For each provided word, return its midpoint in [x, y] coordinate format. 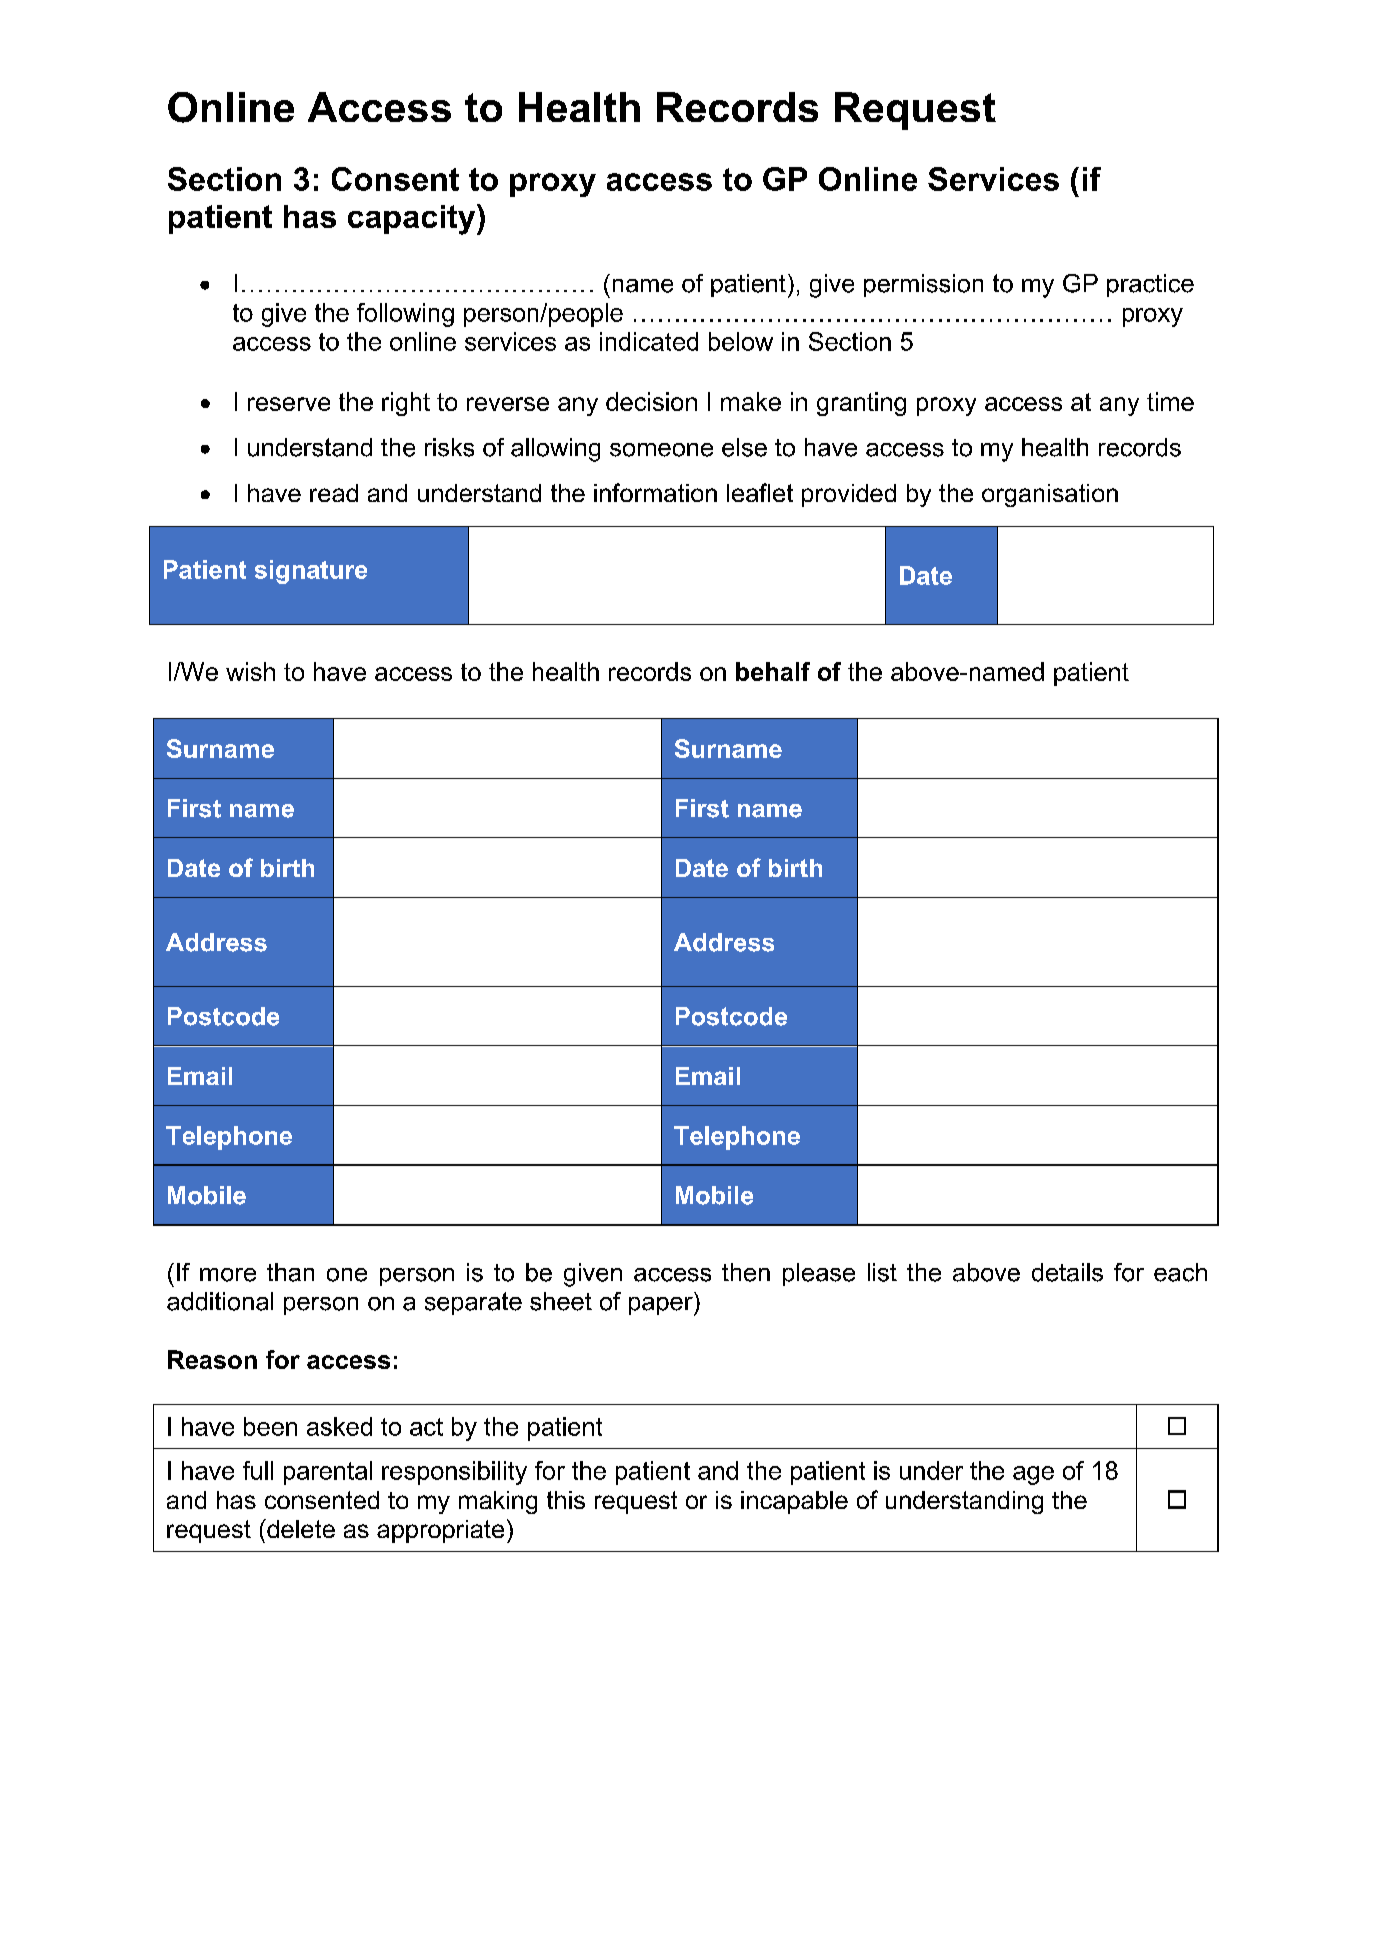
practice [1150, 285]
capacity [413, 219]
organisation [1050, 495]
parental [328, 1473]
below [741, 341]
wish [250, 671]
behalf [773, 671]
